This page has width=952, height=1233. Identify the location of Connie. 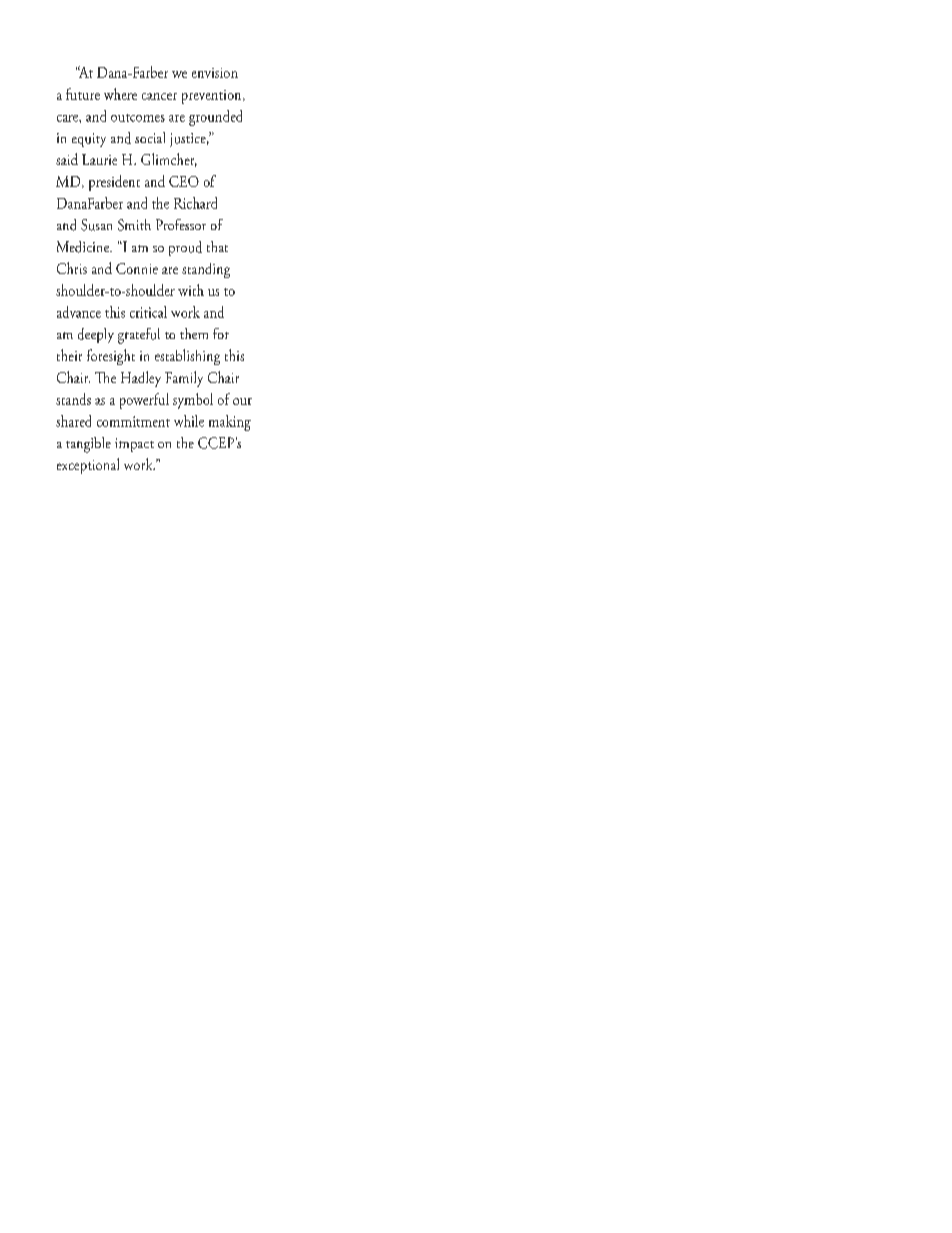
(137, 268).
